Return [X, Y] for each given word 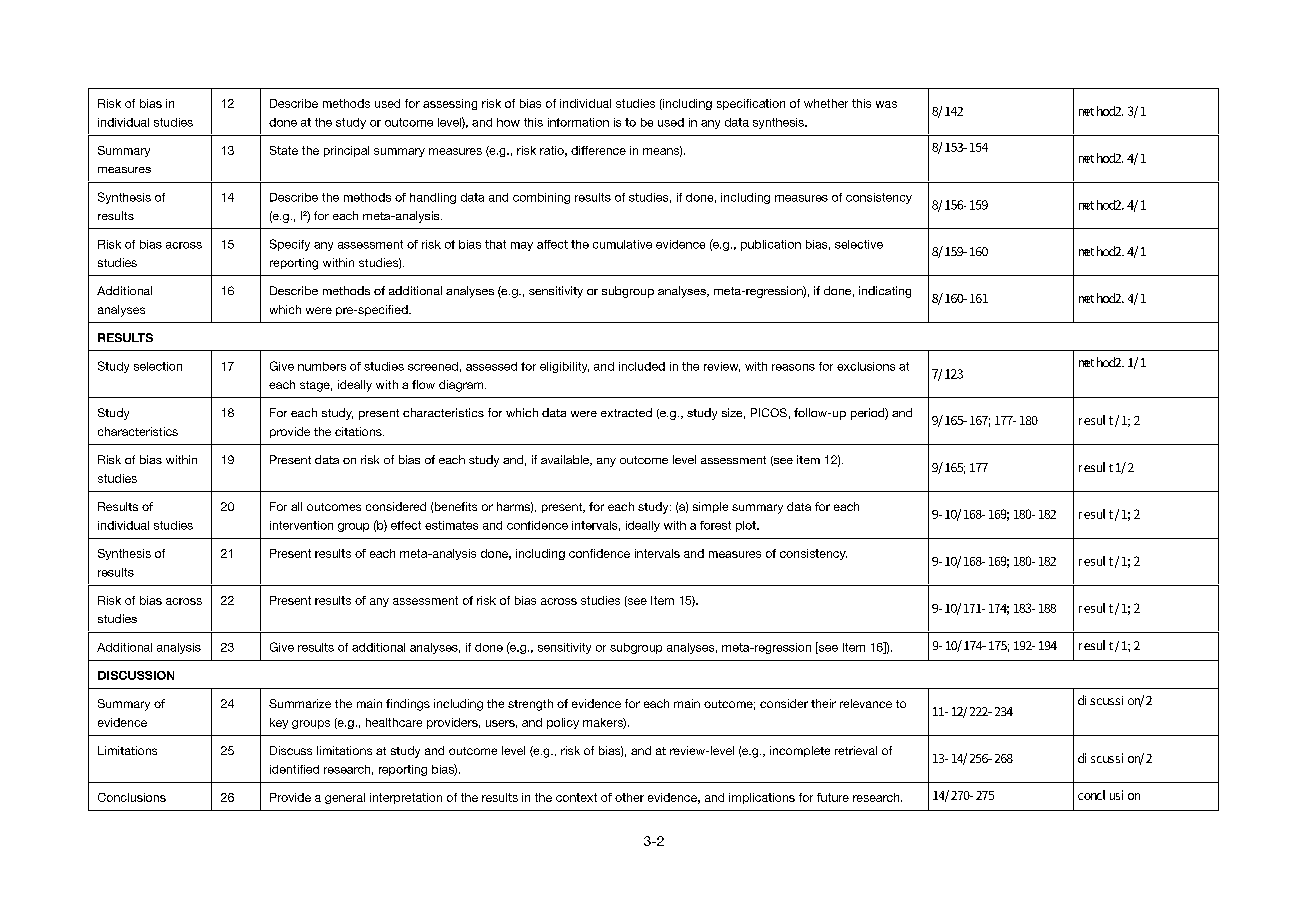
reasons [793, 367]
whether [826, 103]
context [576, 797]
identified [294, 769]
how [508, 122]
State [284, 150]
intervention [301, 525]
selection [158, 366]
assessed [491, 366]
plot [747, 526]
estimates [451, 525]
